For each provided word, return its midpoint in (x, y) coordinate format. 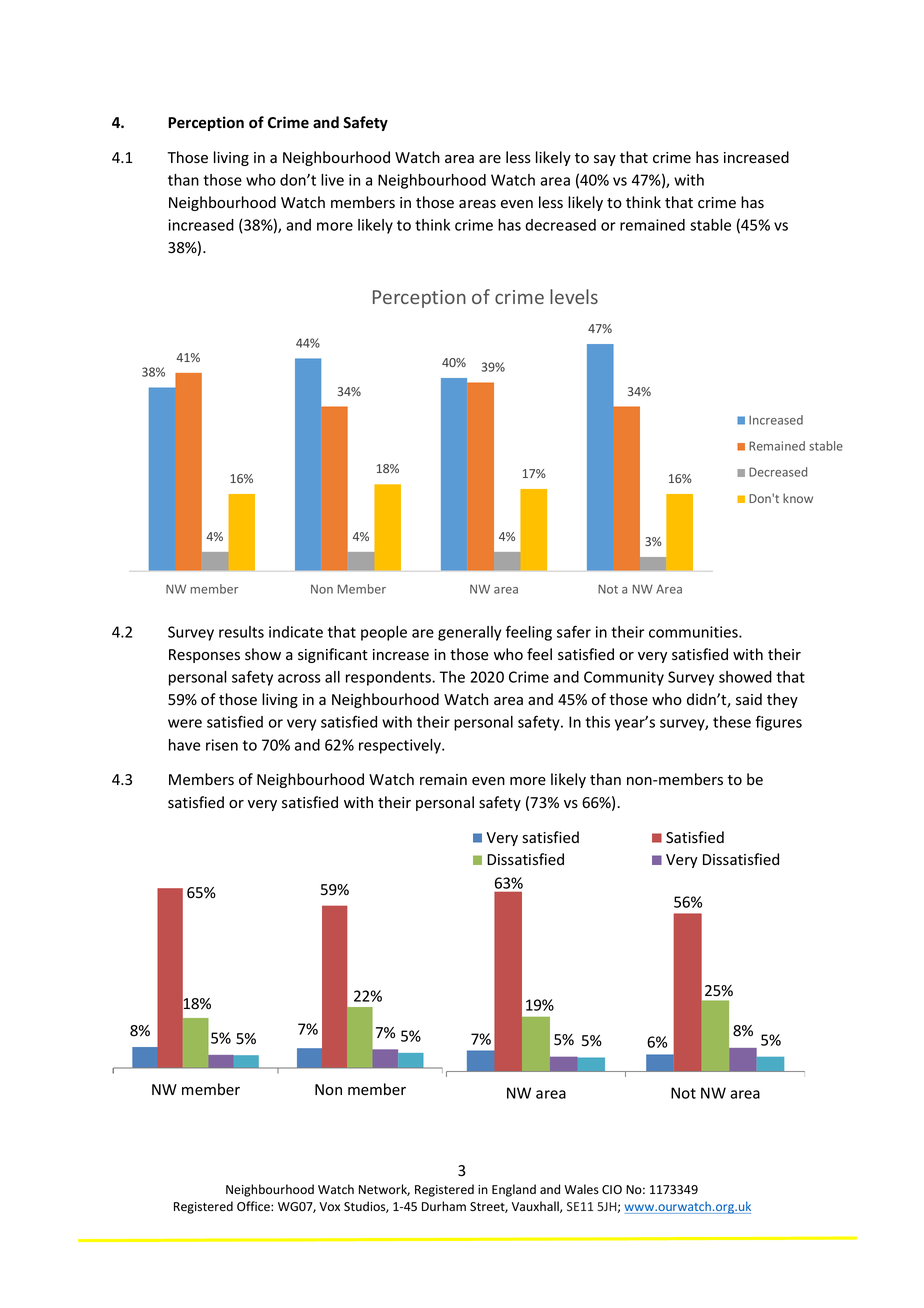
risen (222, 745)
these (732, 722)
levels (574, 296)
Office (254, 1206)
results (241, 632)
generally (469, 633)
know (798, 498)
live (332, 180)
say (605, 160)
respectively (401, 746)
